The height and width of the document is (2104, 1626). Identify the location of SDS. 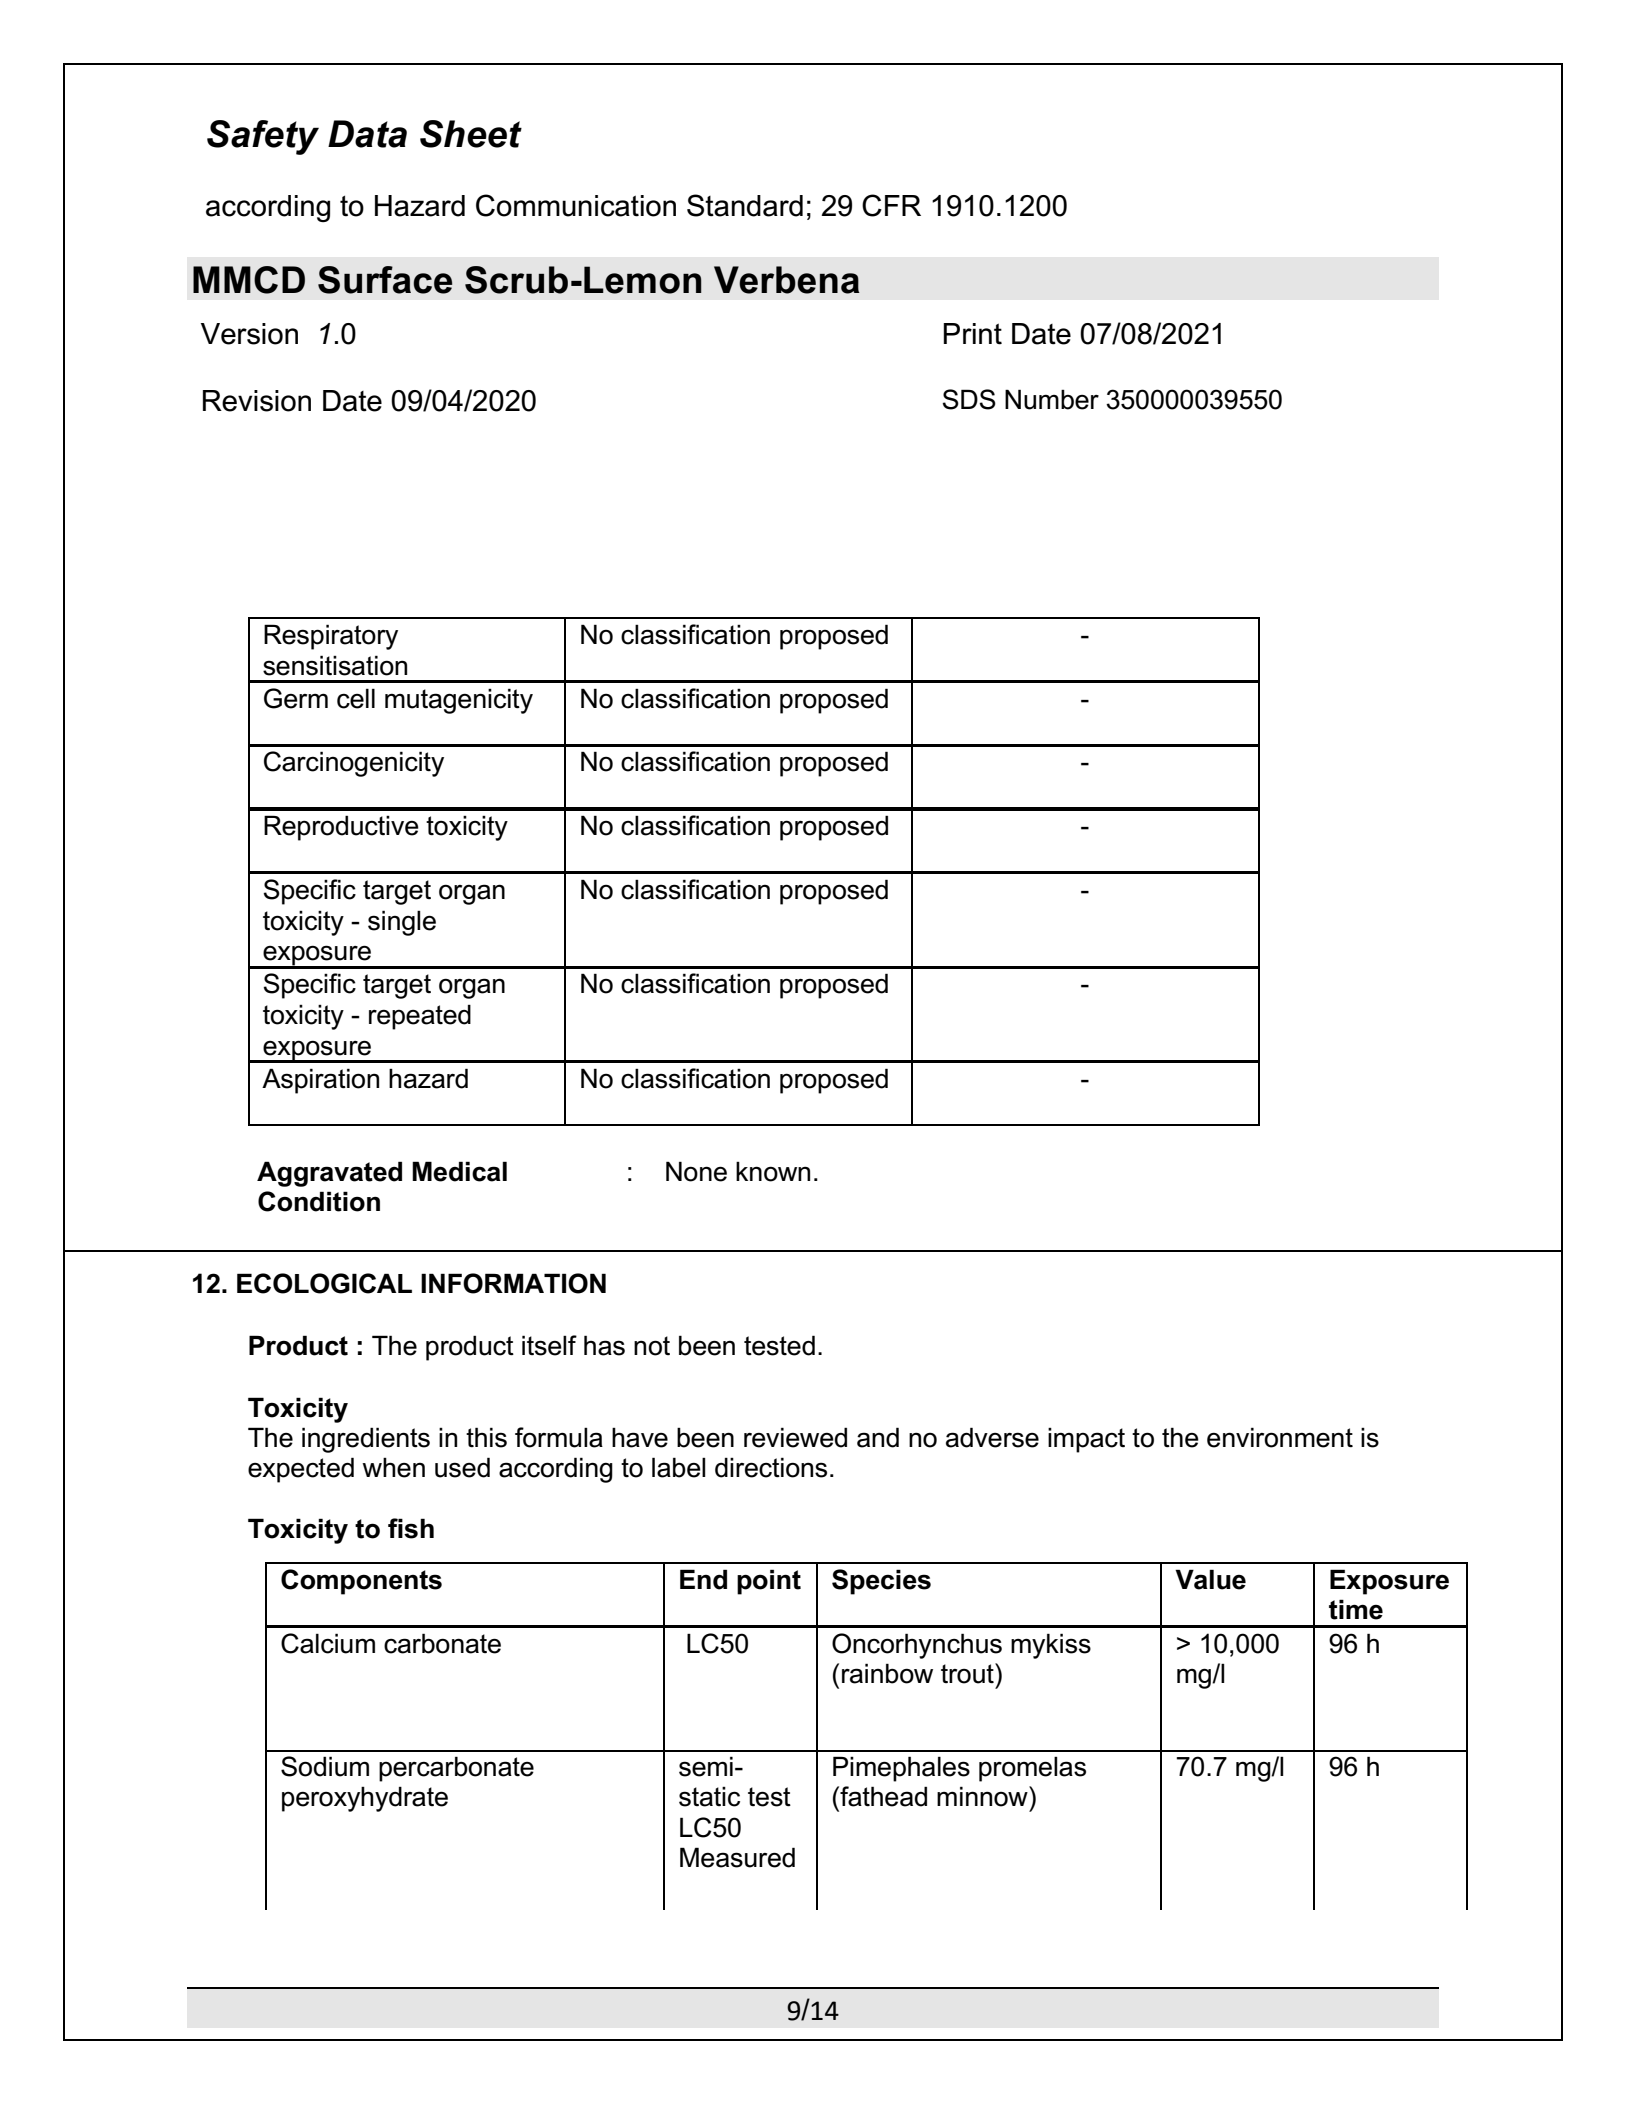
(969, 399).
